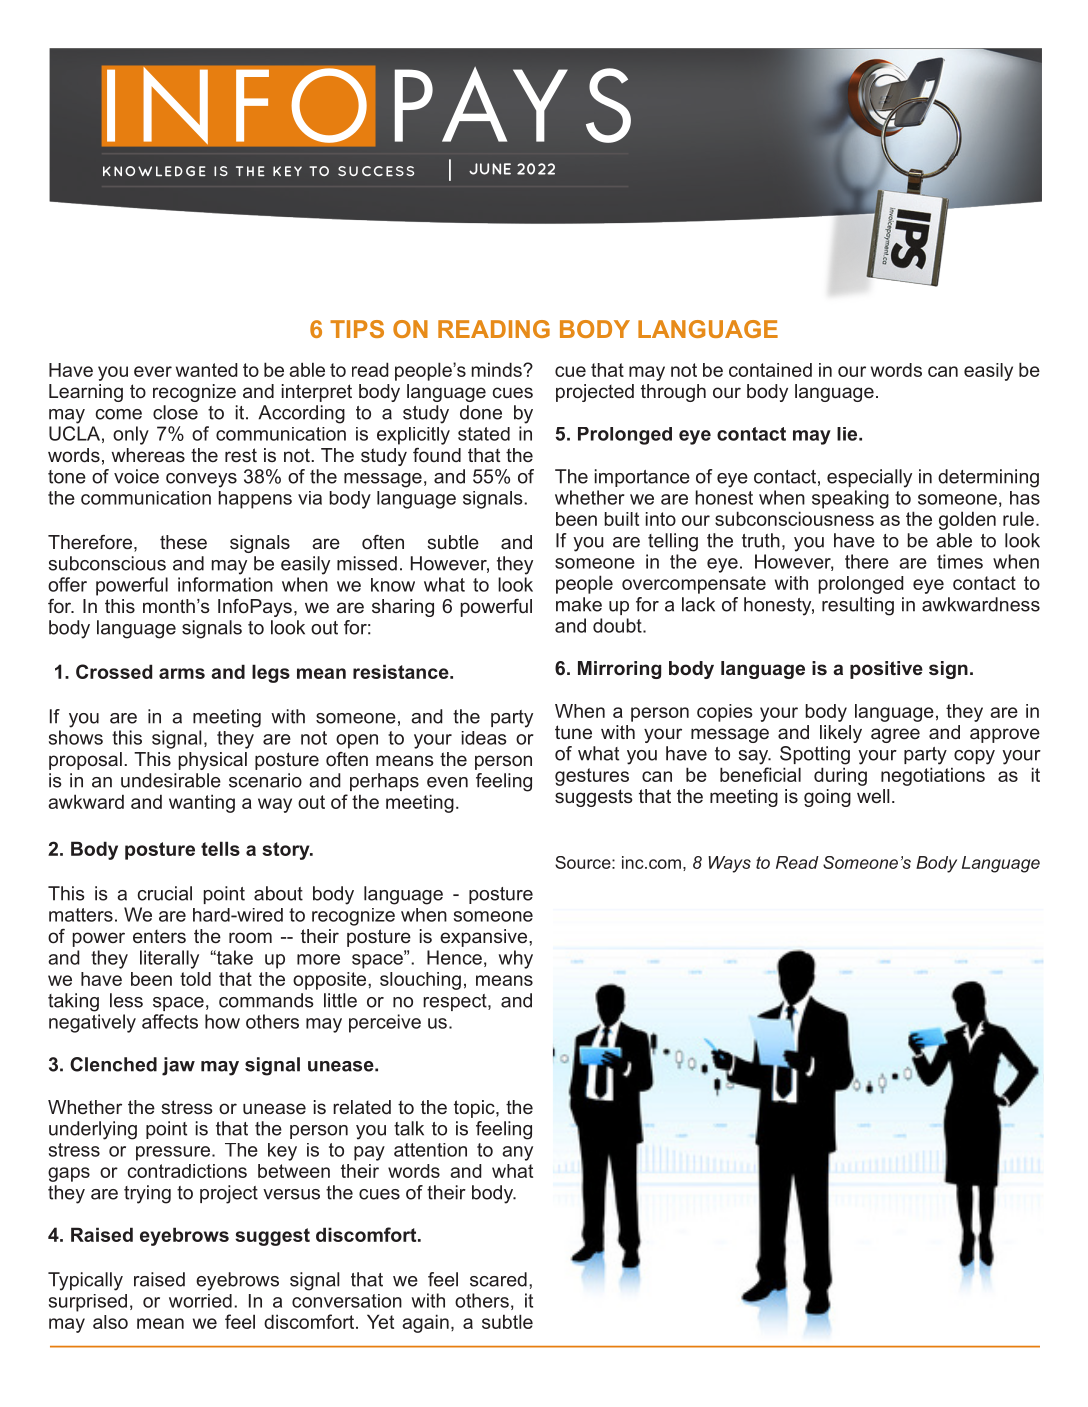 Image resolution: width=1088 pixels, height=1407 pixels. I want to click on worried, so click(200, 1301).
